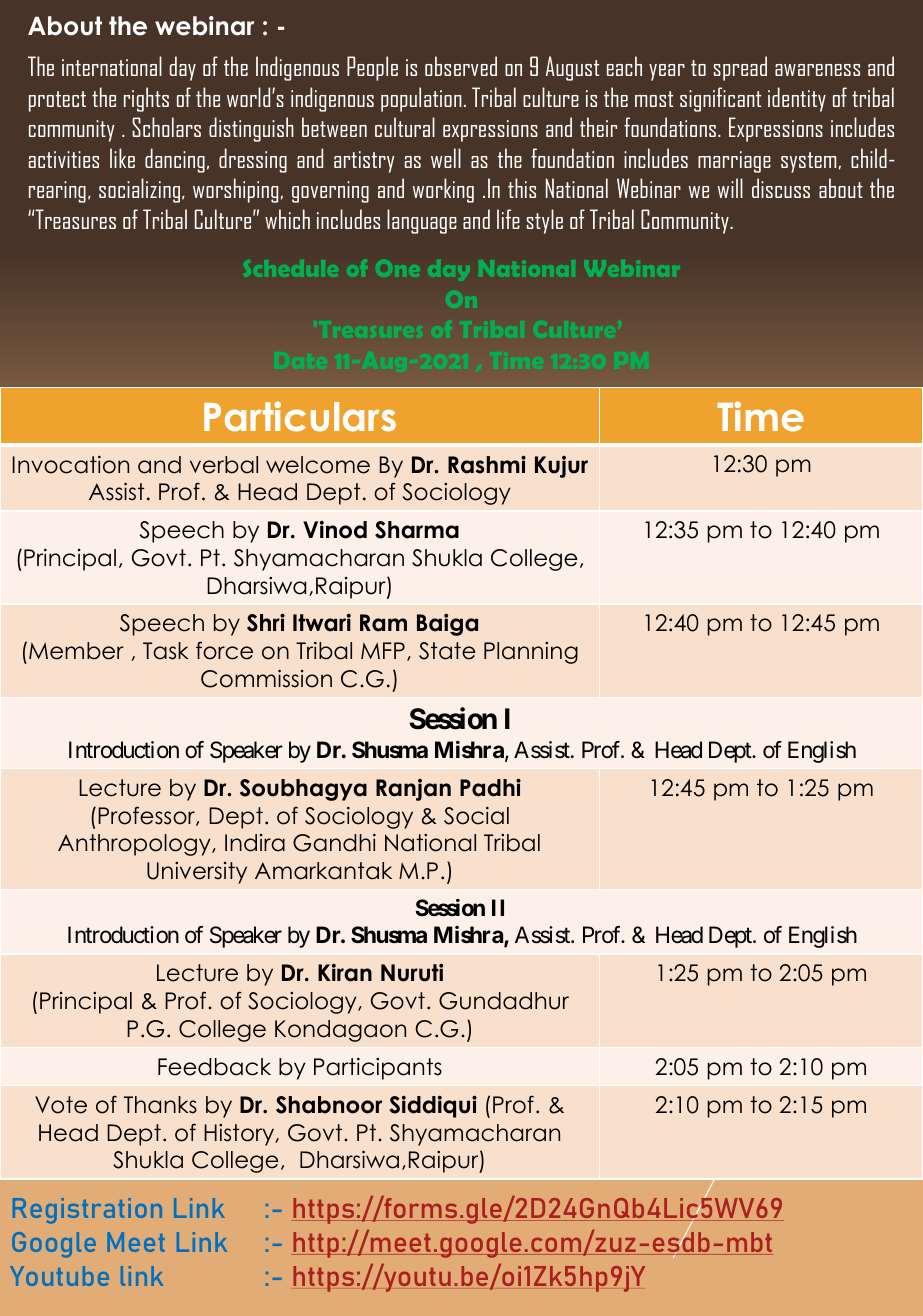 The width and height of the page is (923, 1316). Describe the element at coordinates (720, 99) in the page. I see `significant` at that location.
